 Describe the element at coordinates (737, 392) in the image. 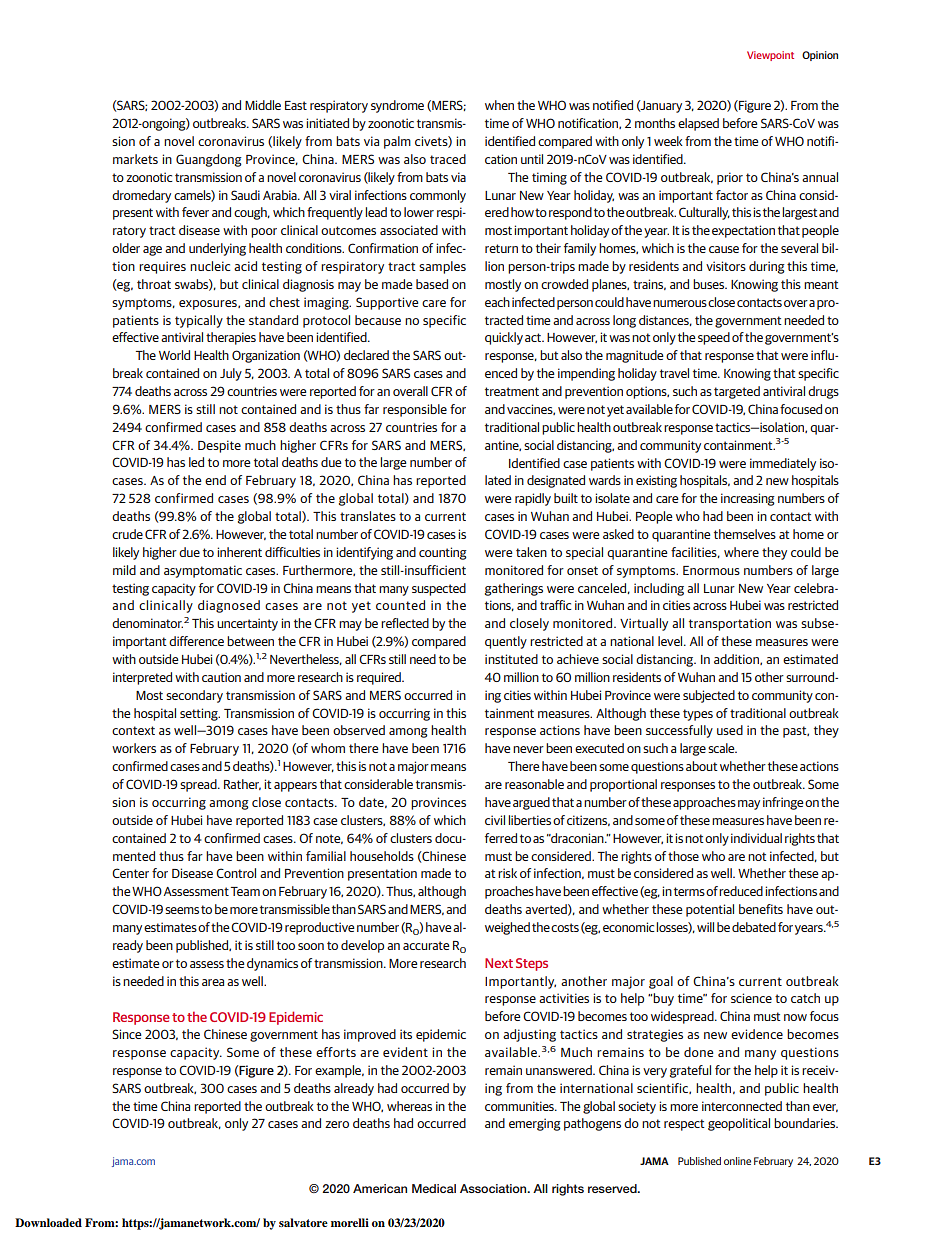

I see `targeted` at that location.
